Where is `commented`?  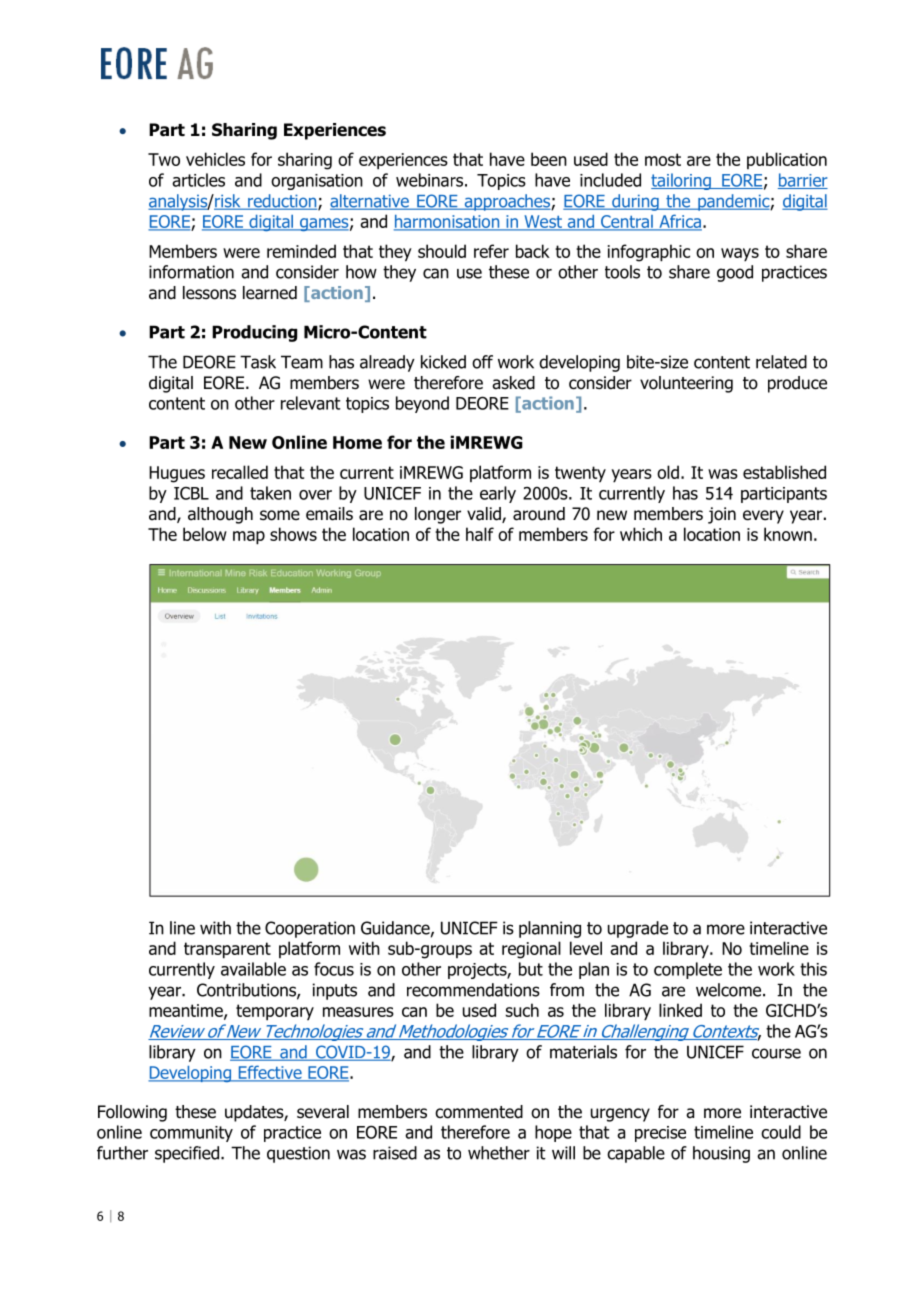 commented is located at coordinates (479, 1112).
